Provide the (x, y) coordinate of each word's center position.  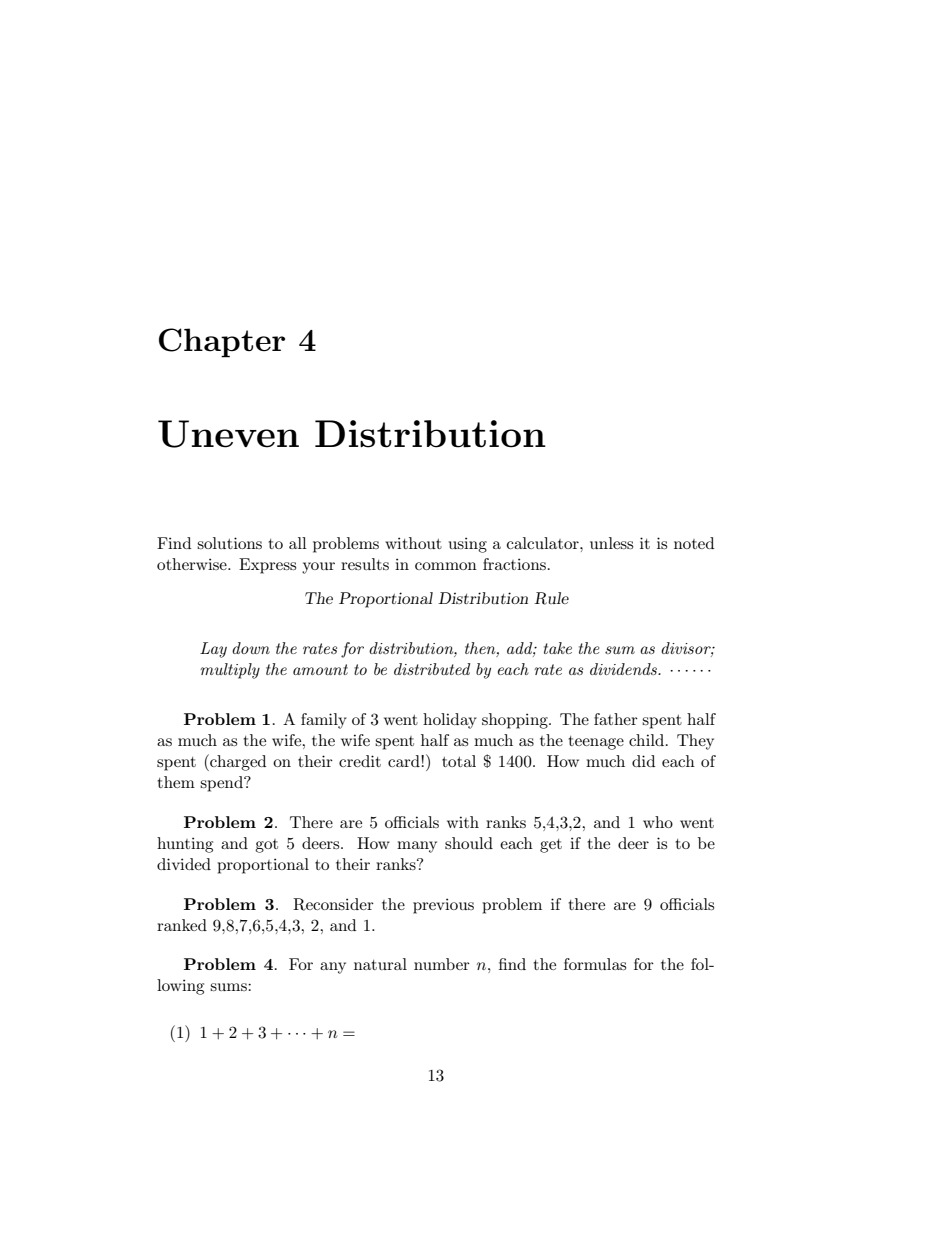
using (468, 545)
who (658, 822)
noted (694, 543)
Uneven (228, 434)
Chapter (222, 343)
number (442, 964)
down (251, 648)
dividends (625, 669)
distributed (432, 669)
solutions (229, 543)
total (459, 761)
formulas (595, 964)
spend (222, 784)
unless (611, 543)
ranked (182, 925)
